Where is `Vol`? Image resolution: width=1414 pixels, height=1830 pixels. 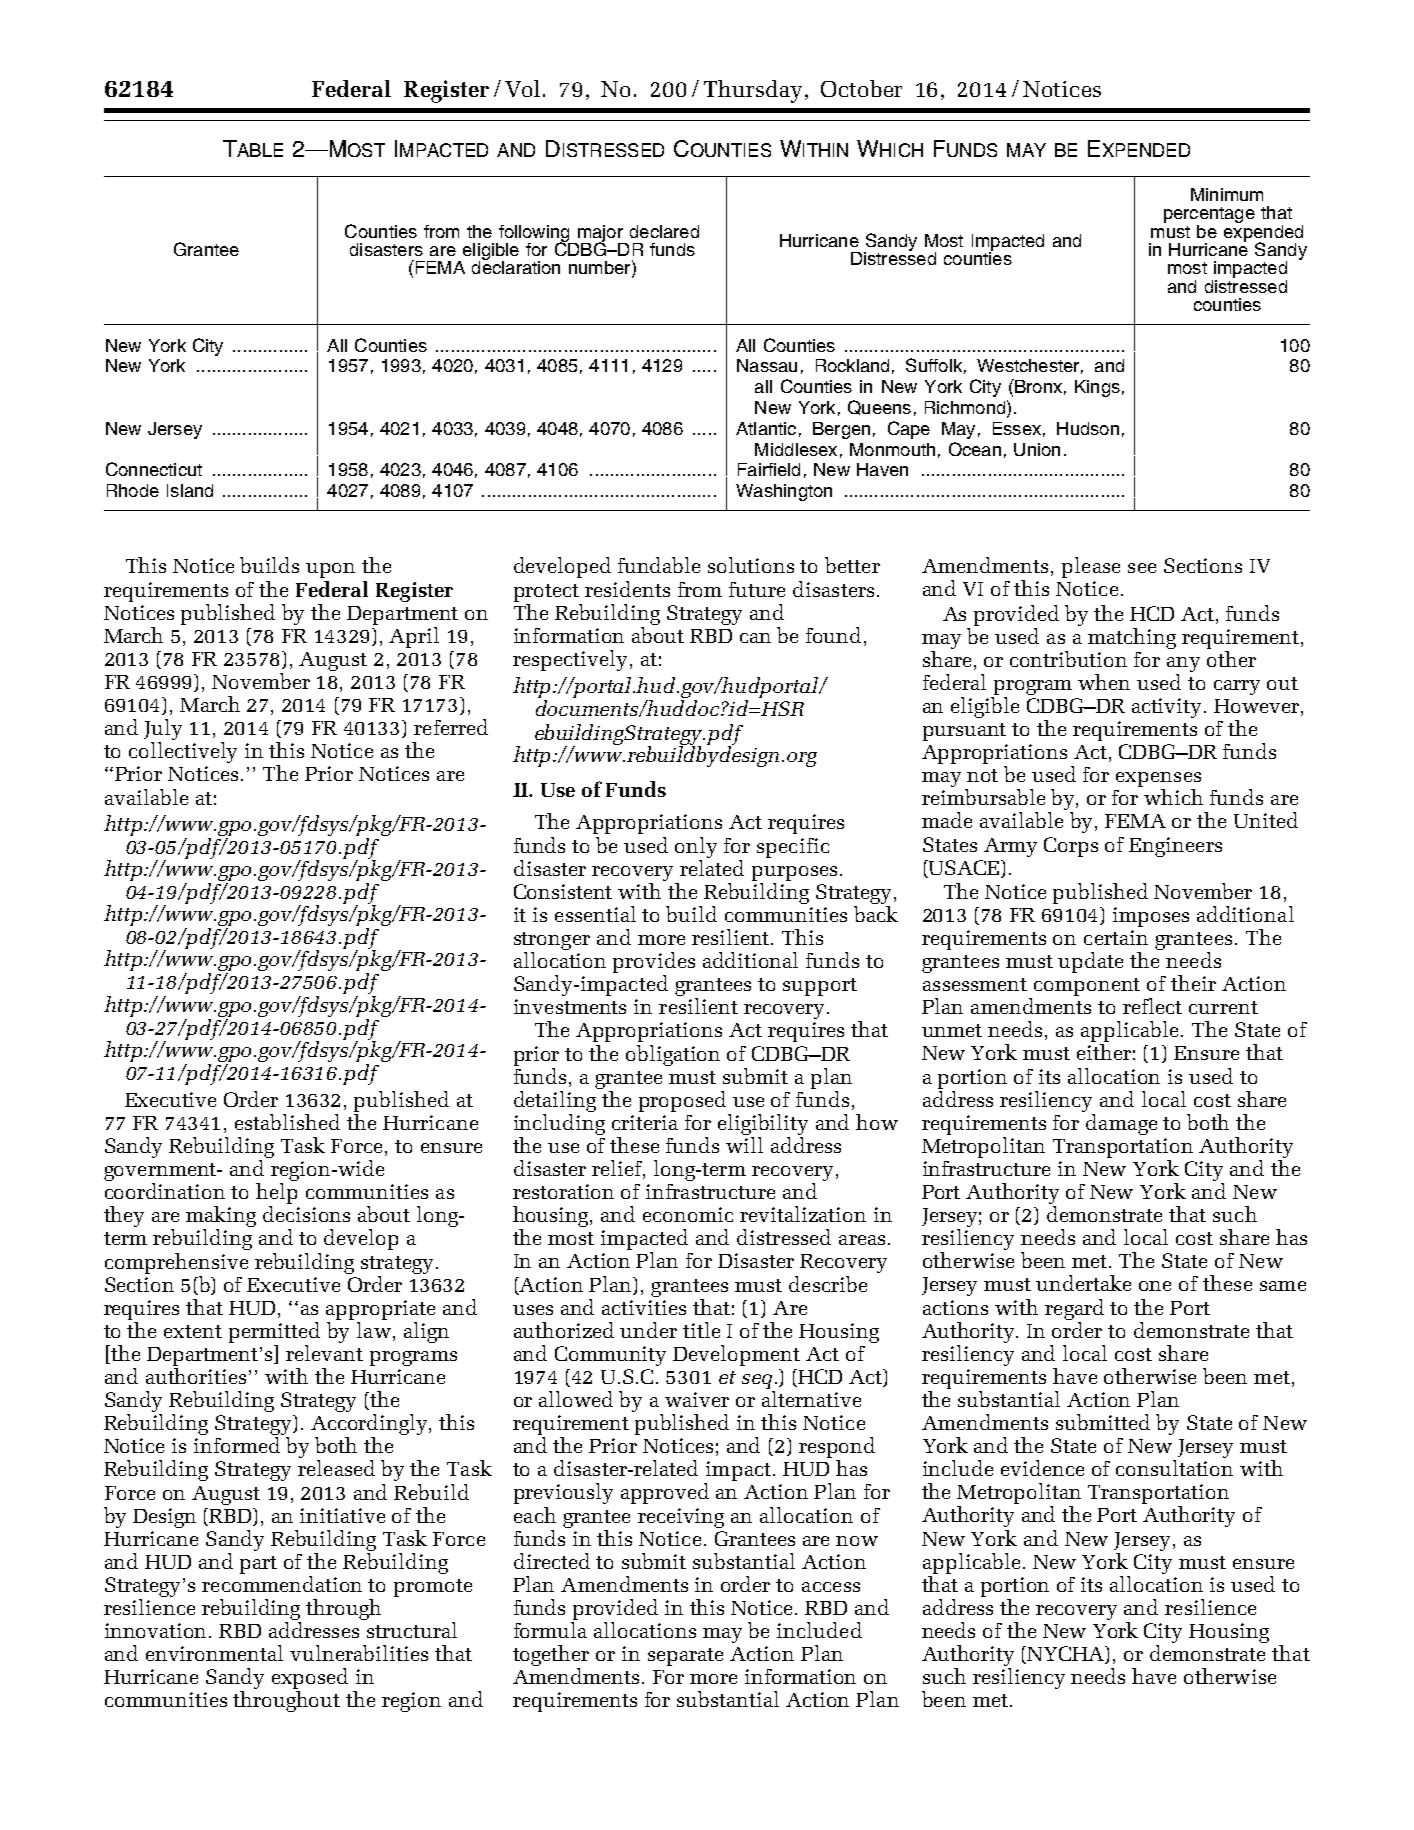 Vol is located at coordinates (522, 88).
